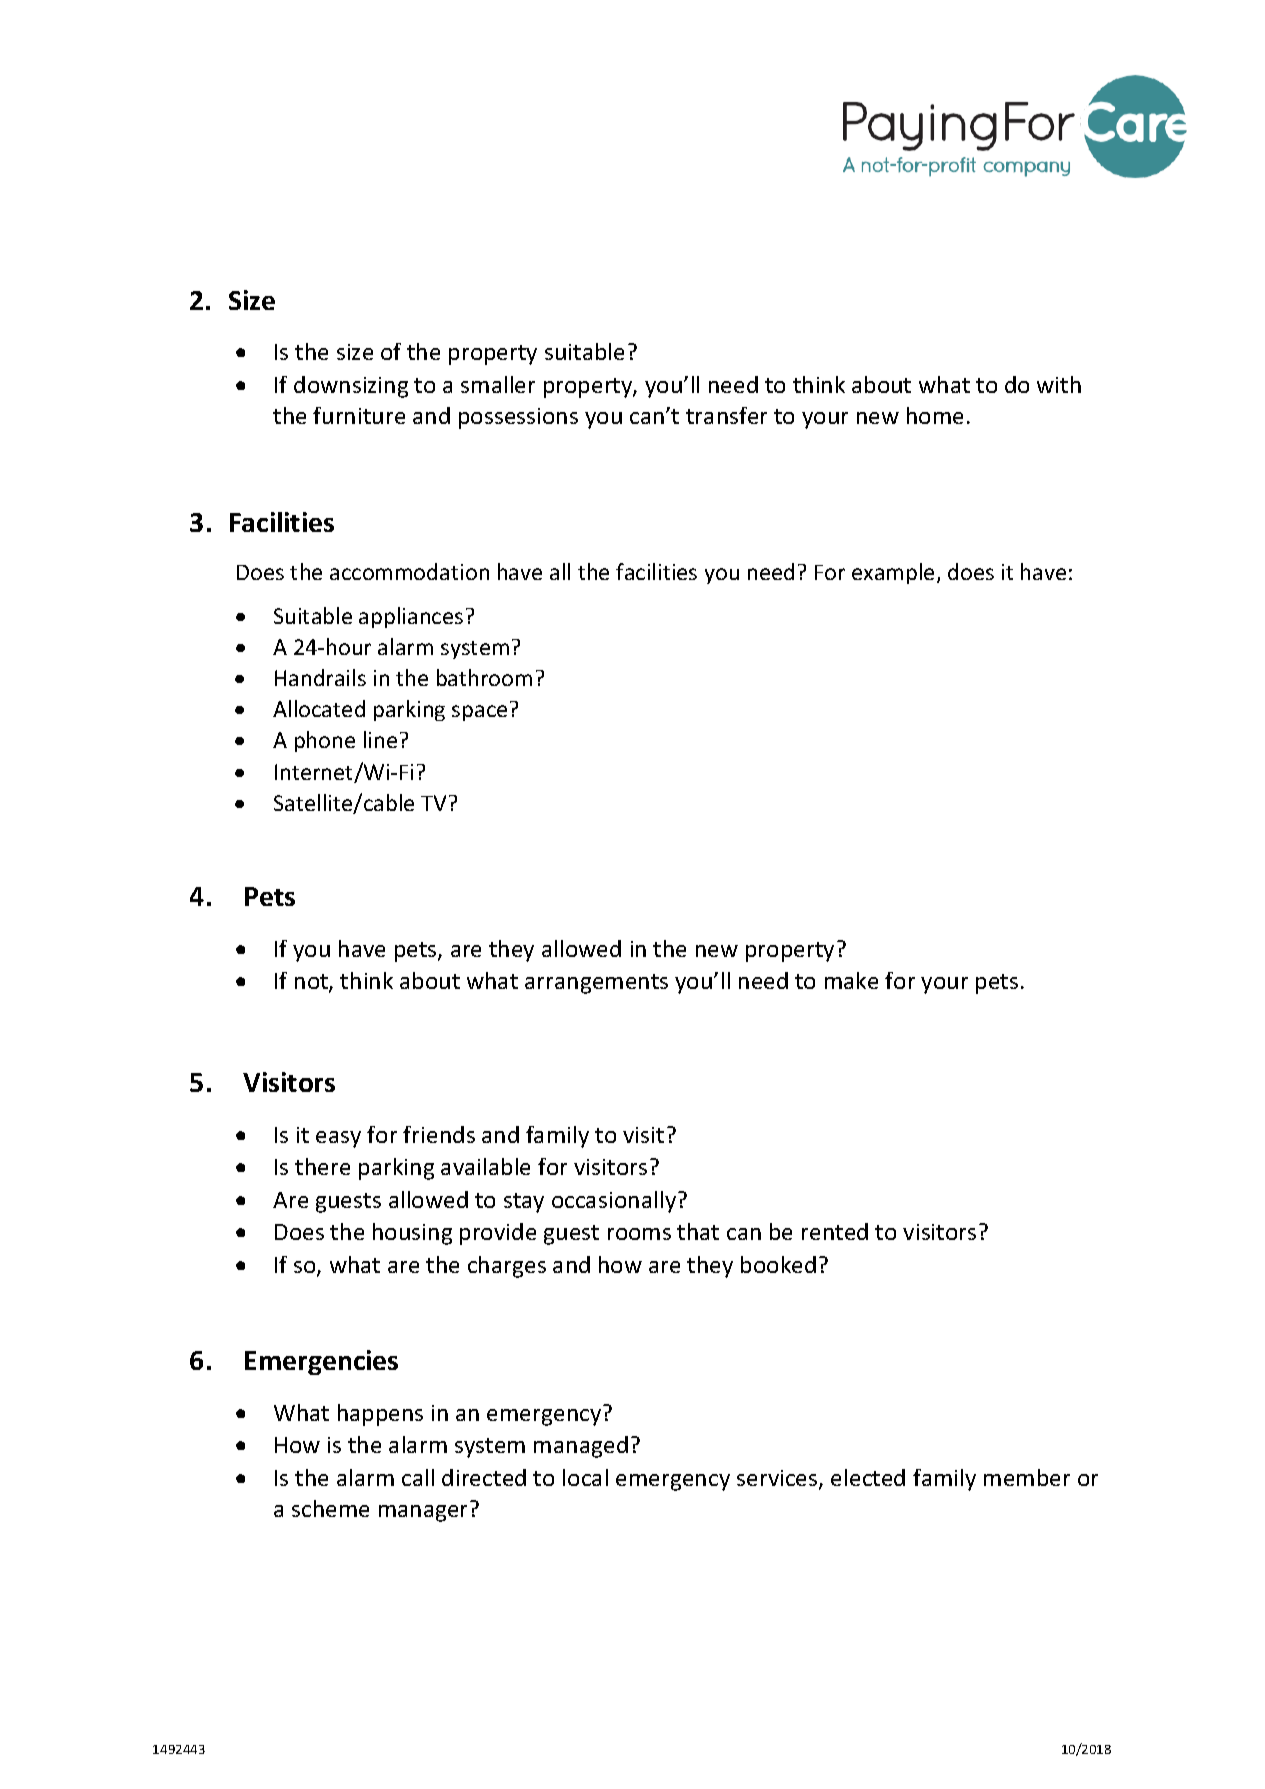 The height and width of the screenshot is (1789, 1265). Describe the element at coordinates (935, 415) in the screenshot. I see `home` at that location.
